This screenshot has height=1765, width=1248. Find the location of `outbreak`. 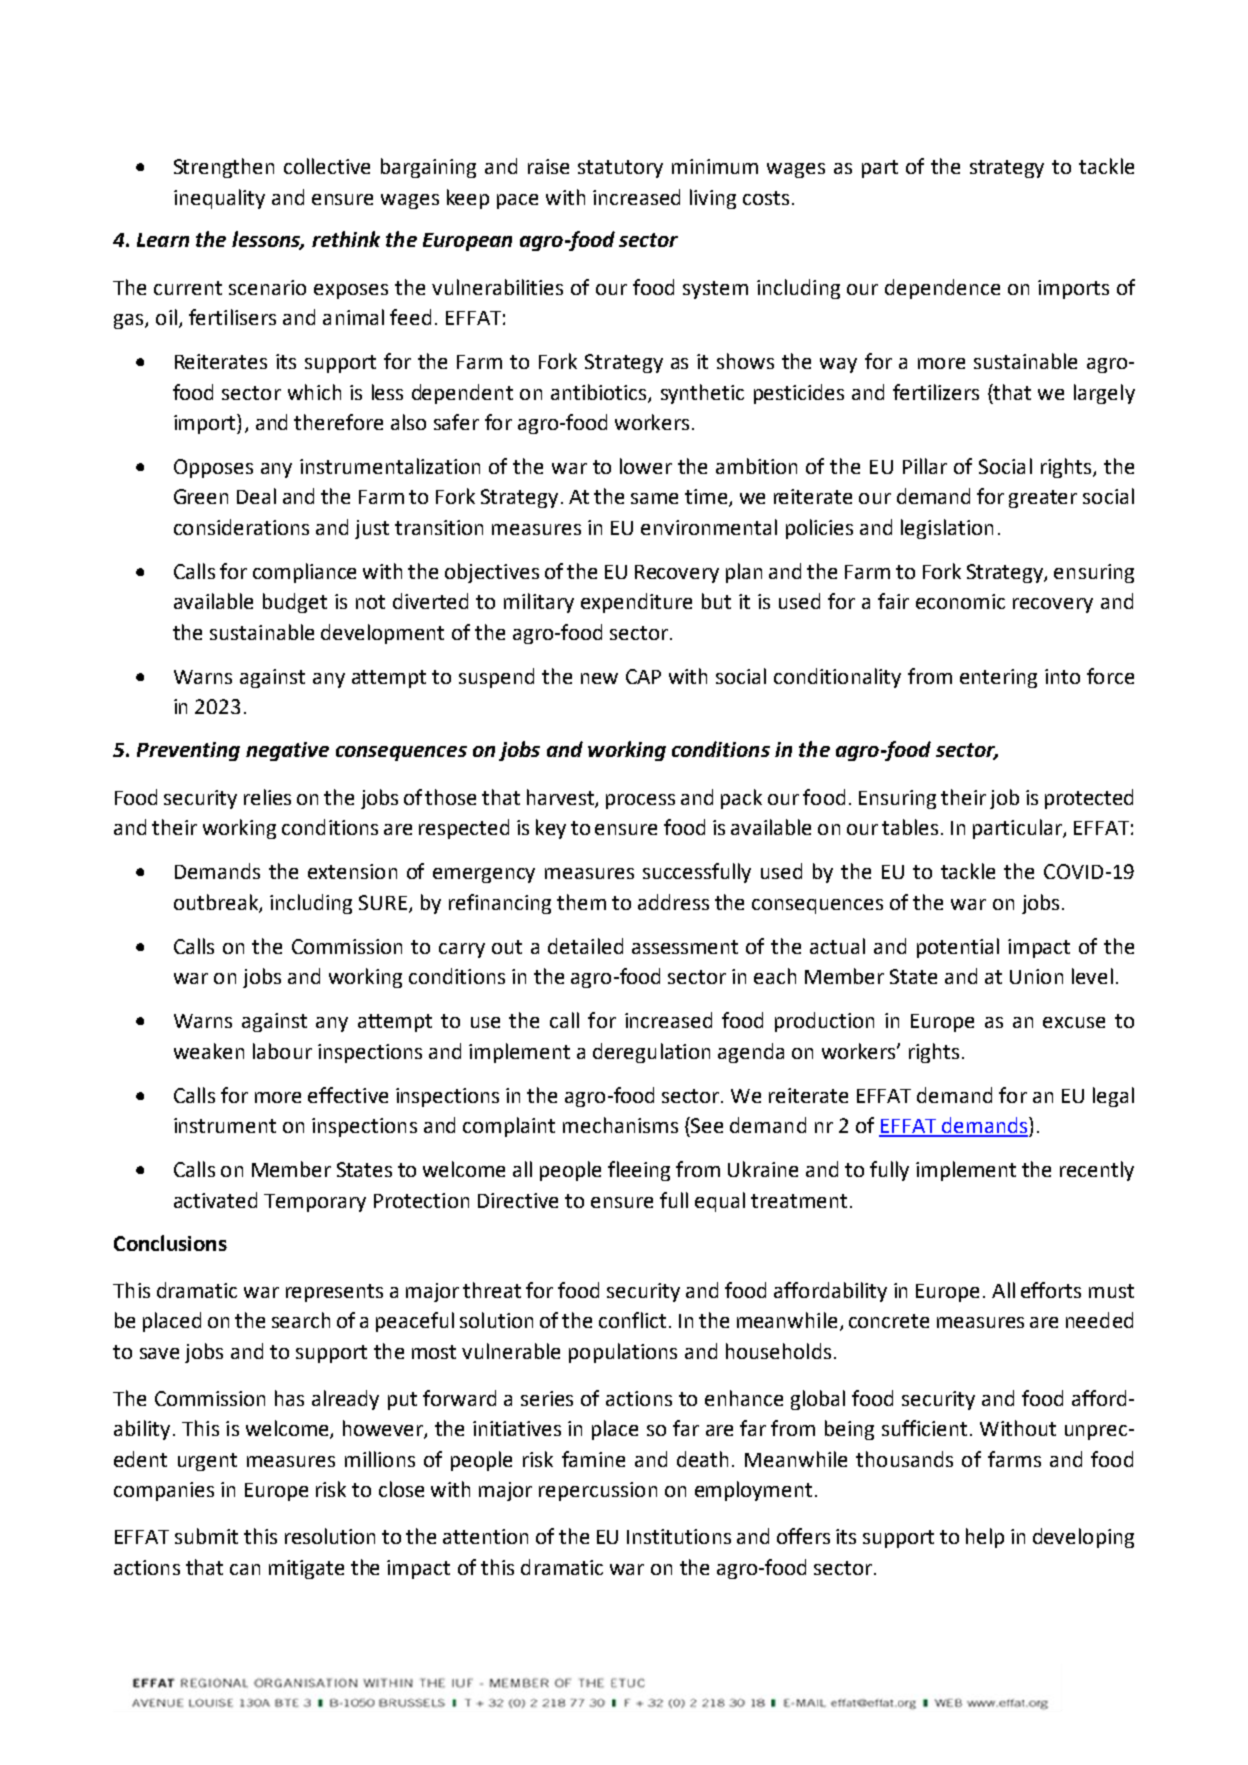

outbreak is located at coordinates (217, 903).
